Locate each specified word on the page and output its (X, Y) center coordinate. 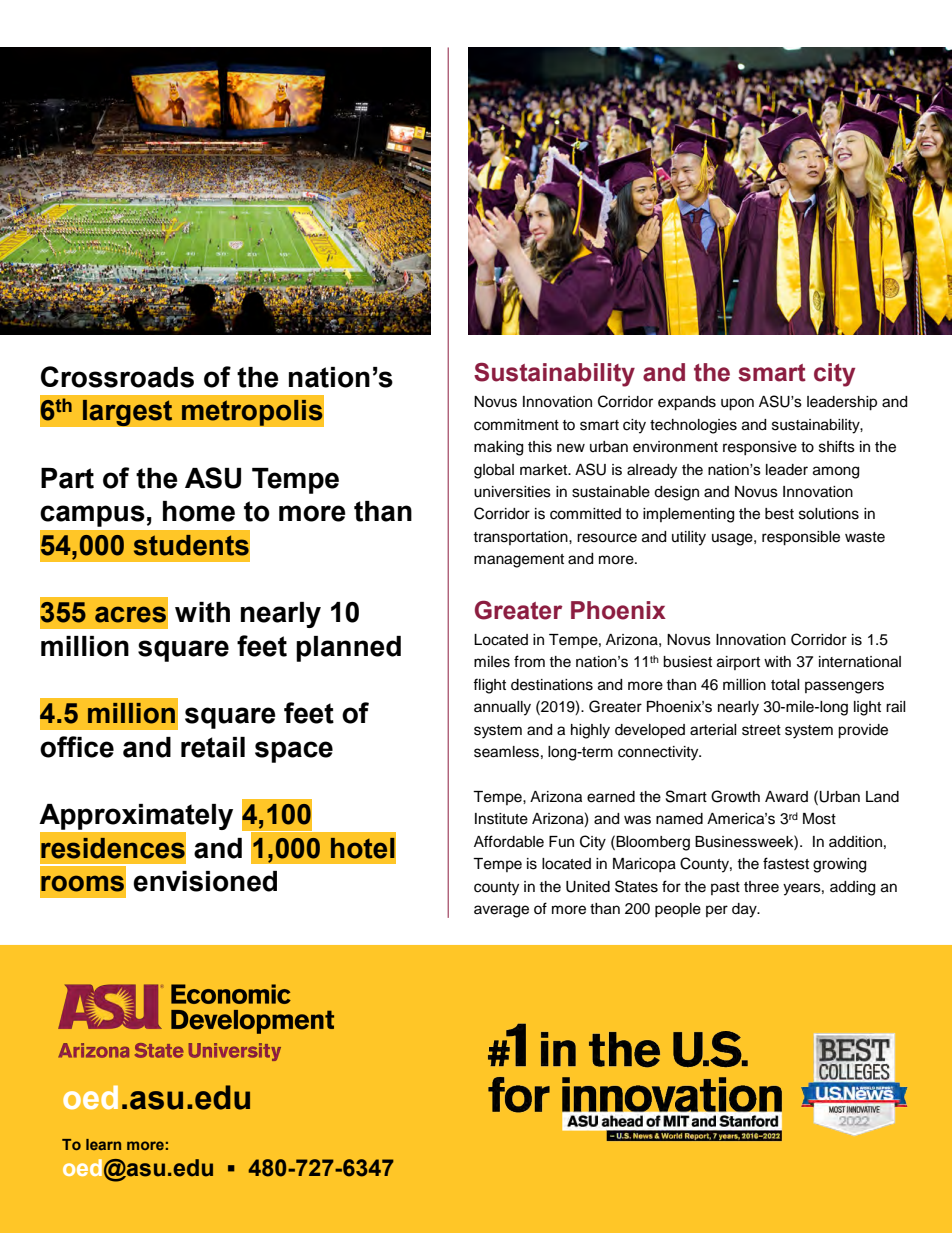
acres (130, 614)
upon (737, 404)
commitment (516, 425)
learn (103, 1144)
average (501, 911)
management (519, 561)
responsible (801, 538)
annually (502, 708)
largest (127, 413)
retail (213, 747)
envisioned (205, 881)
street (761, 730)
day (745, 910)
